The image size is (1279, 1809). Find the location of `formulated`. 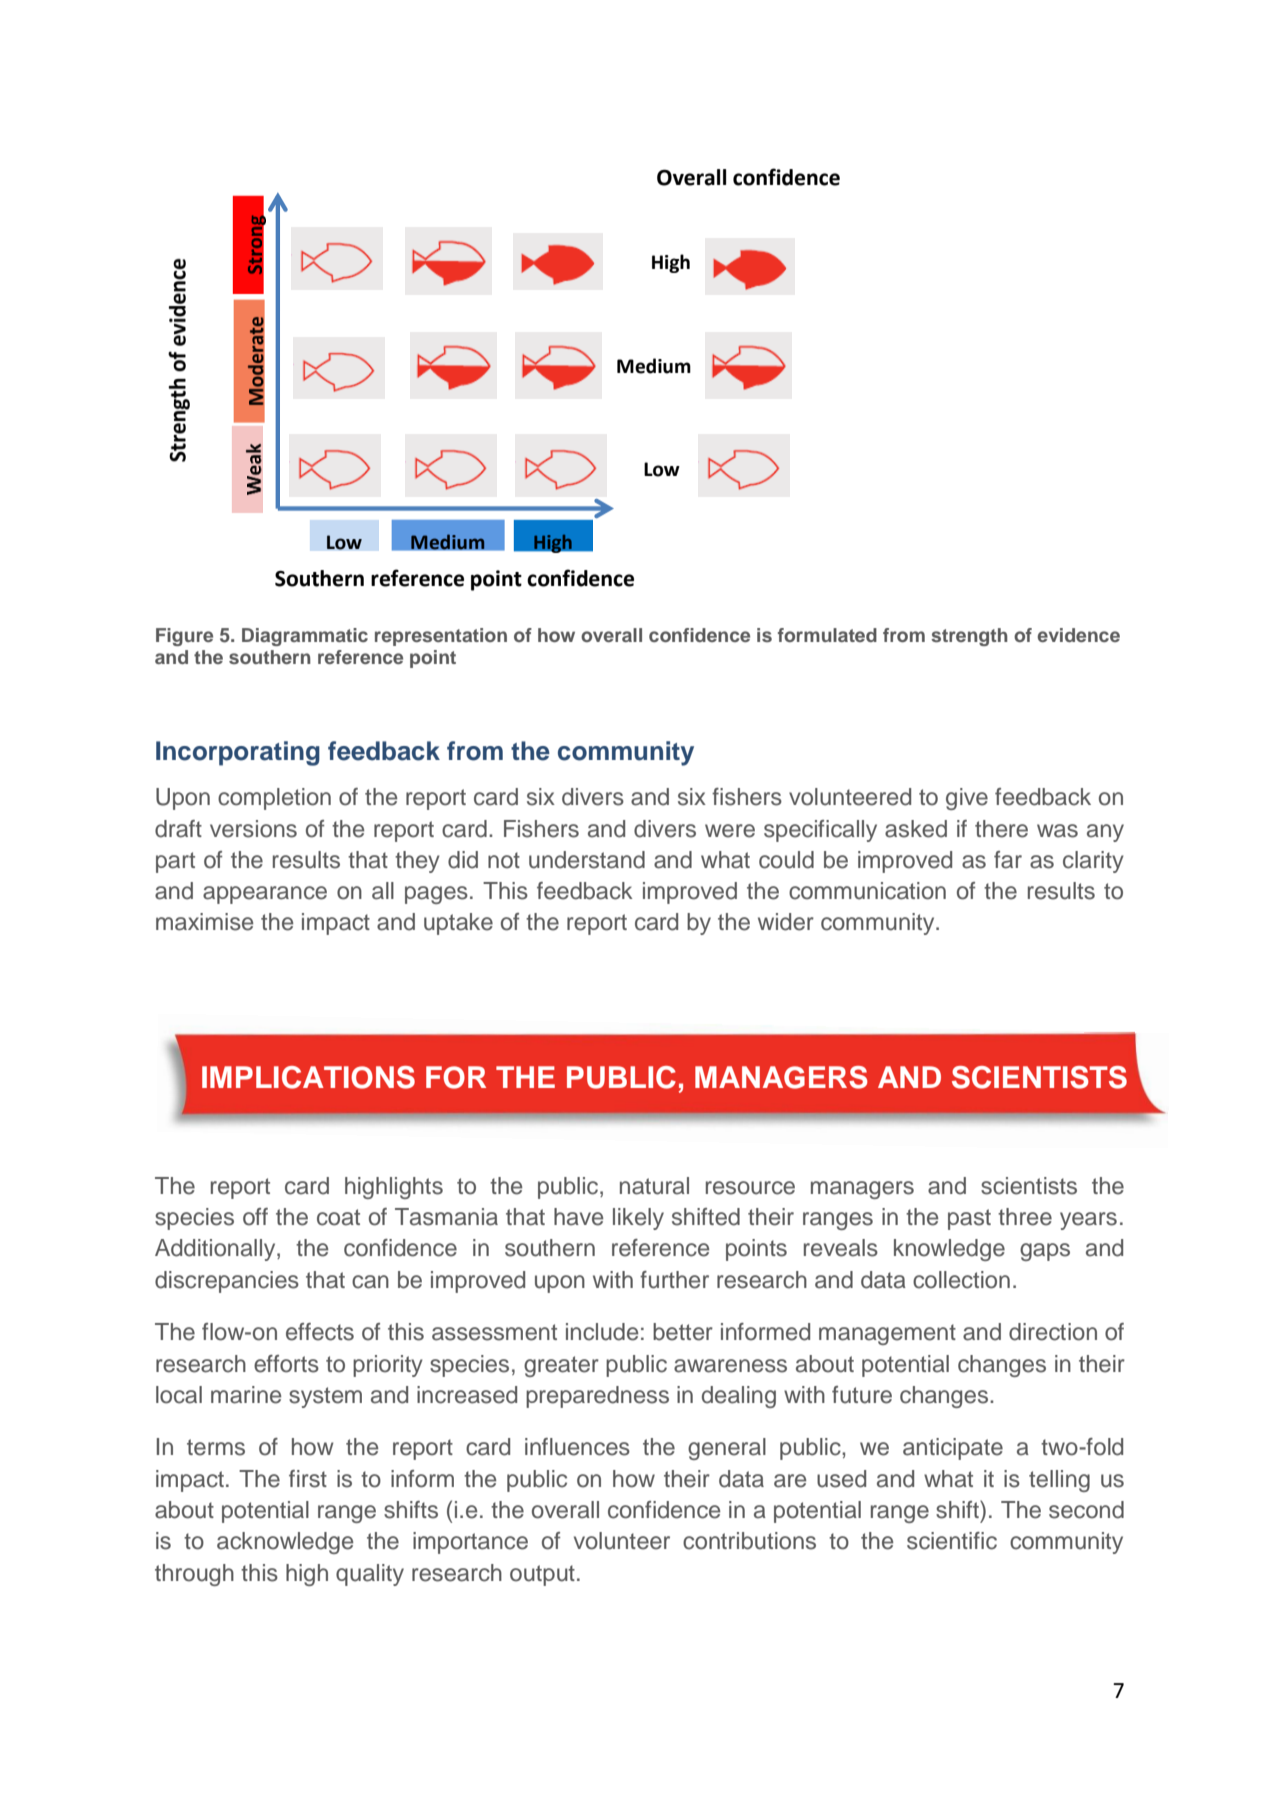

formulated is located at coordinates (827, 635).
